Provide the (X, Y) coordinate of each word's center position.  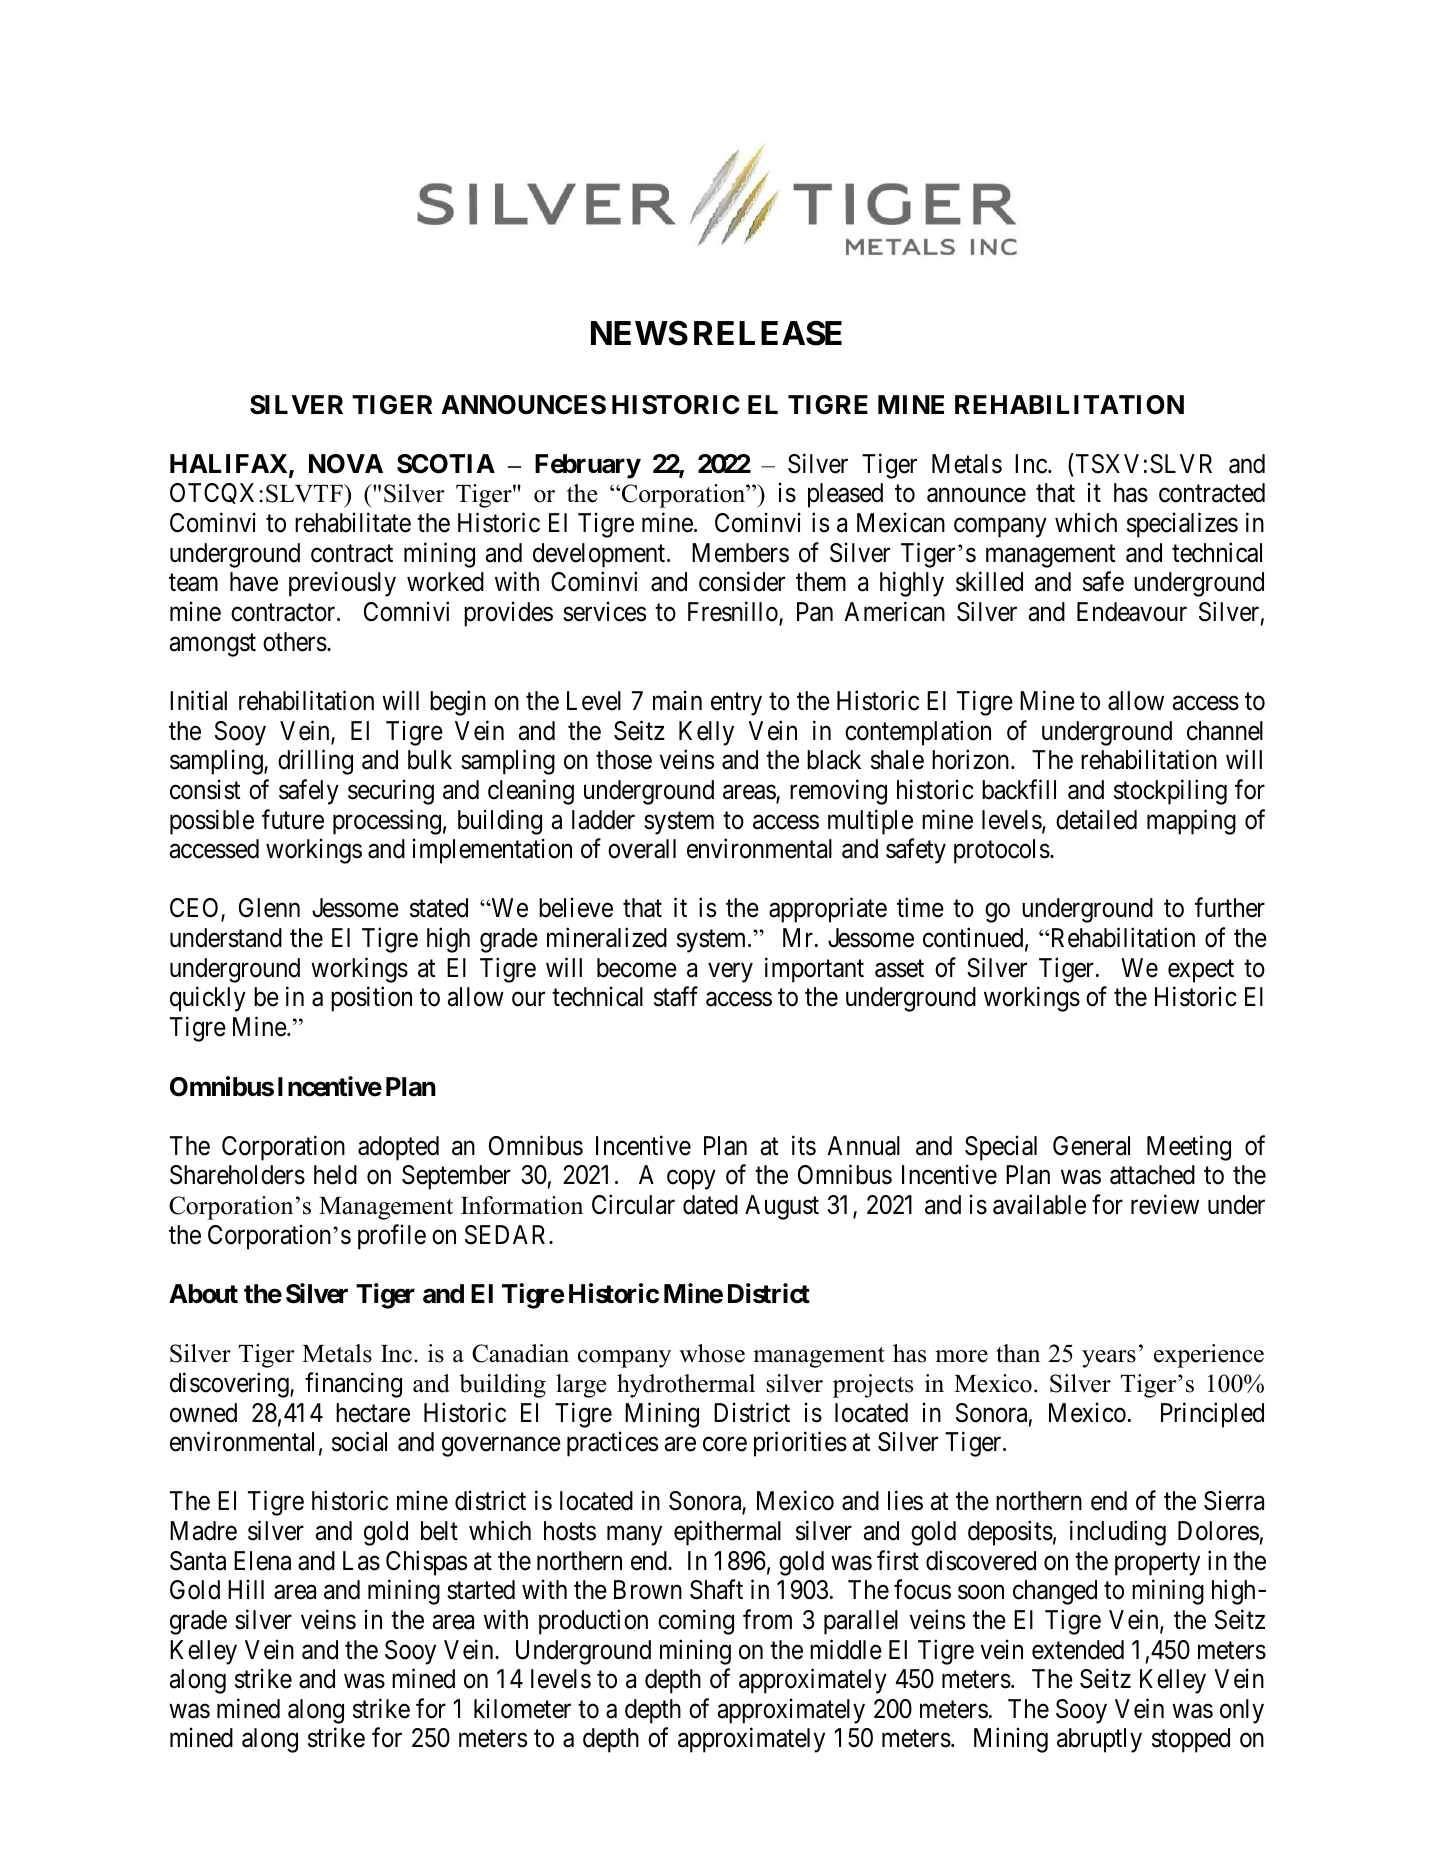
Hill (246, 1589)
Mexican (901, 523)
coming (696, 1622)
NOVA (346, 464)
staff (676, 997)
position (371, 999)
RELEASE (768, 333)
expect (1201, 971)
